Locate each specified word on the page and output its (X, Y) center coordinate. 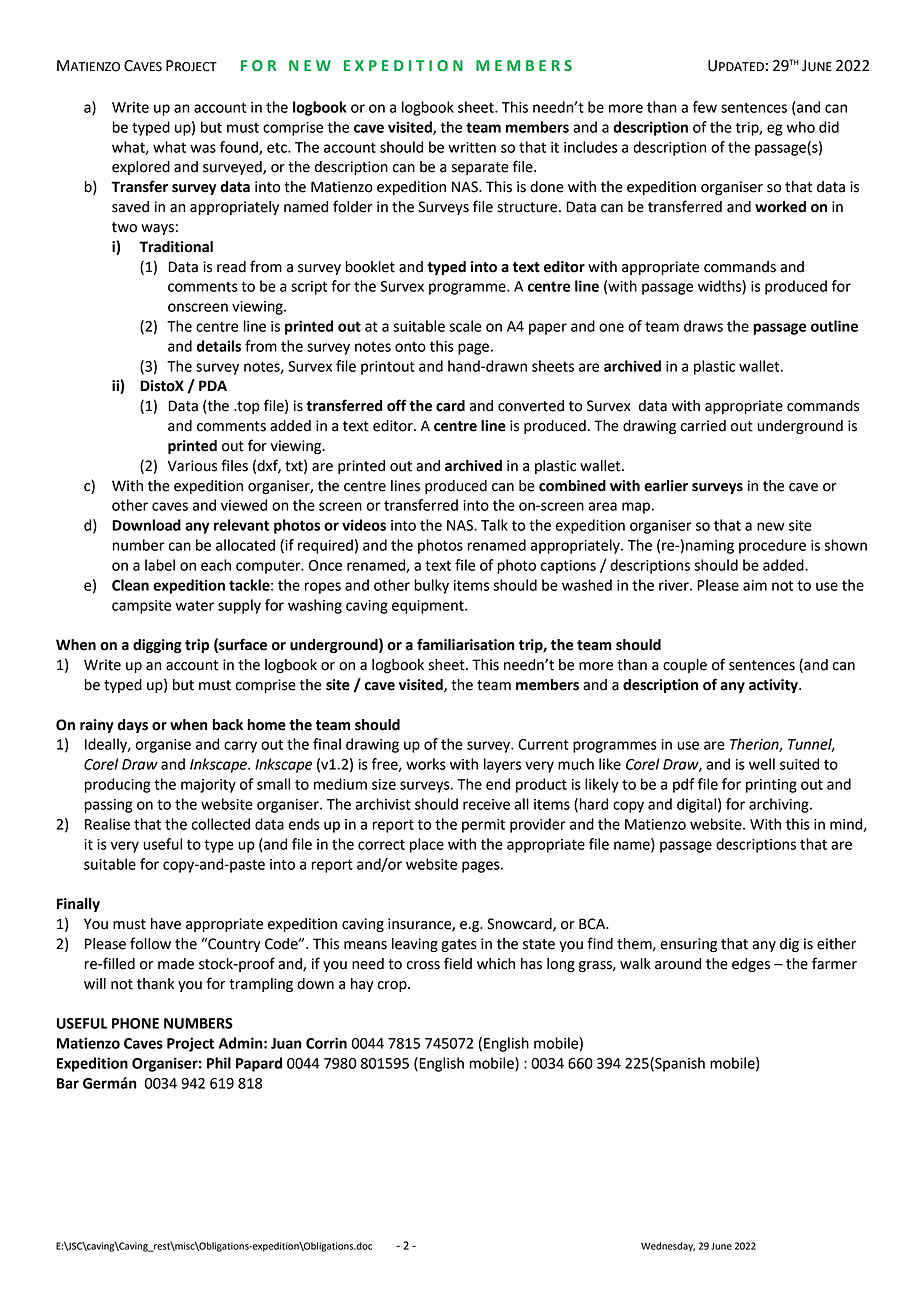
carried (703, 426)
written (472, 147)
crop (393, 986)
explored (141, 168)
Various (192, 466)
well (762, 764)
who (801, 127)
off (396, 405)
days (133, 726)
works (426, 764)
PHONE (135, 1023)
